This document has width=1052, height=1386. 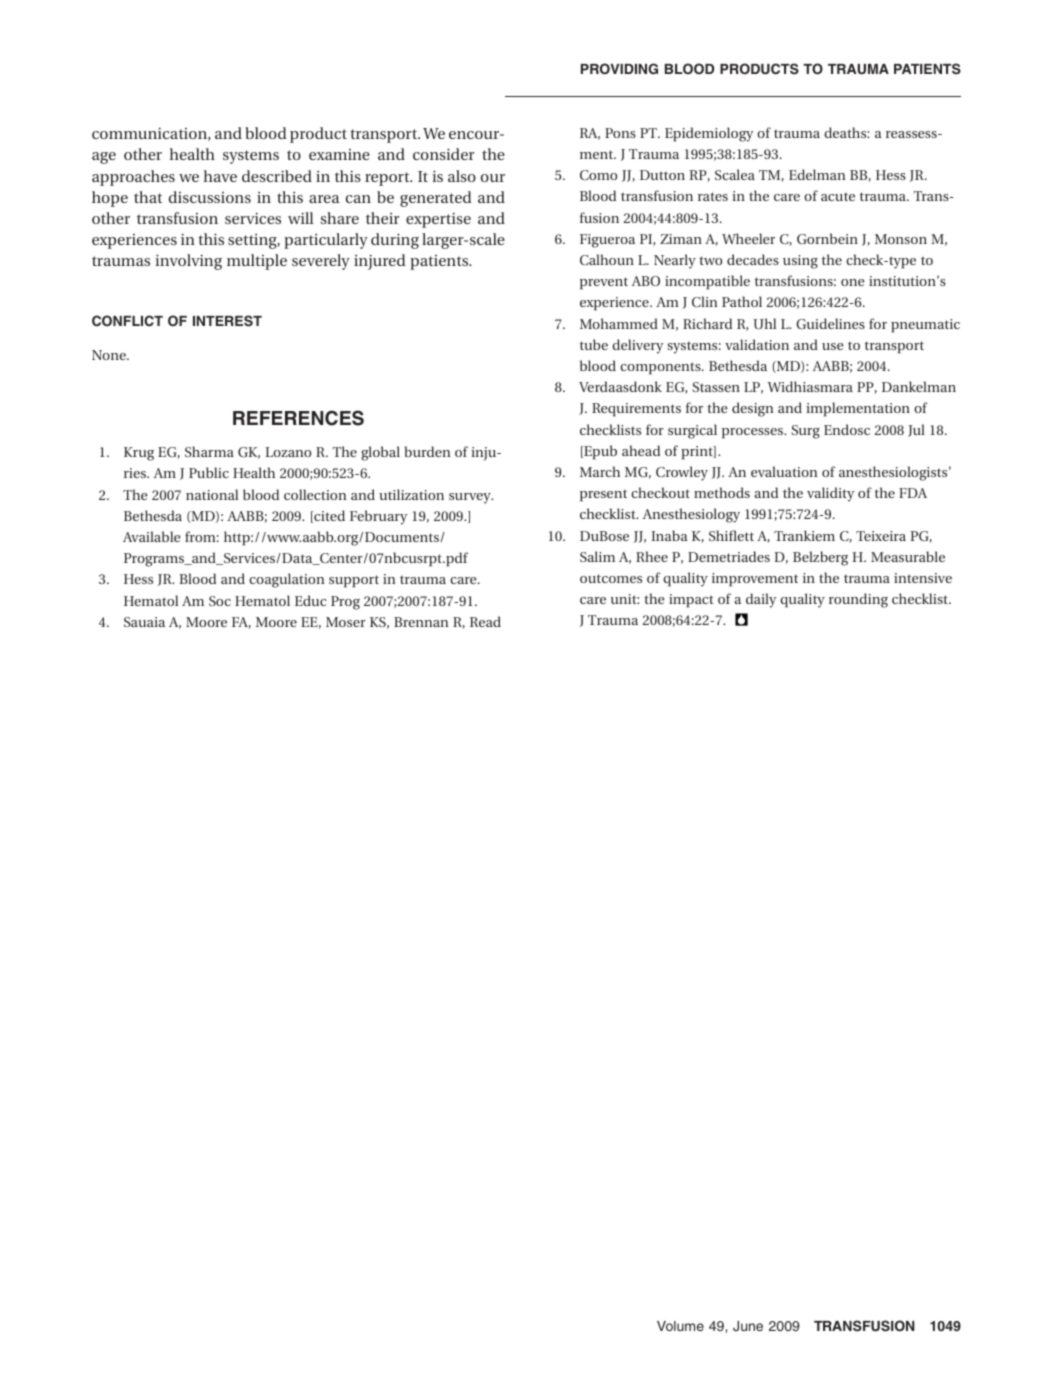 What do you see at coordinates (444, 154) in the document?
I see `consider` at bounding box center [444, 154].
